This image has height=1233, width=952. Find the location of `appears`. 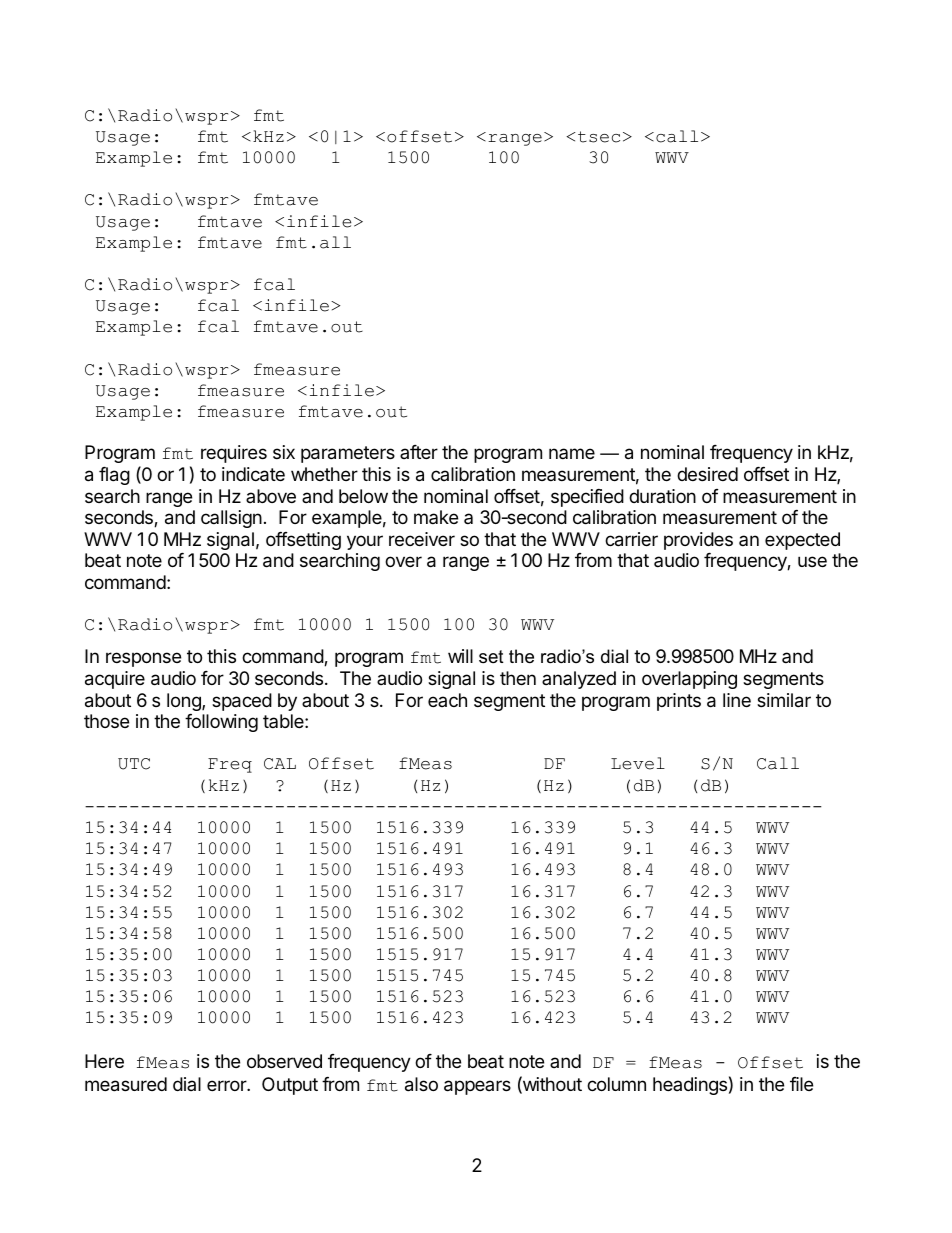

appears is located at coordinates (477, 1087).
